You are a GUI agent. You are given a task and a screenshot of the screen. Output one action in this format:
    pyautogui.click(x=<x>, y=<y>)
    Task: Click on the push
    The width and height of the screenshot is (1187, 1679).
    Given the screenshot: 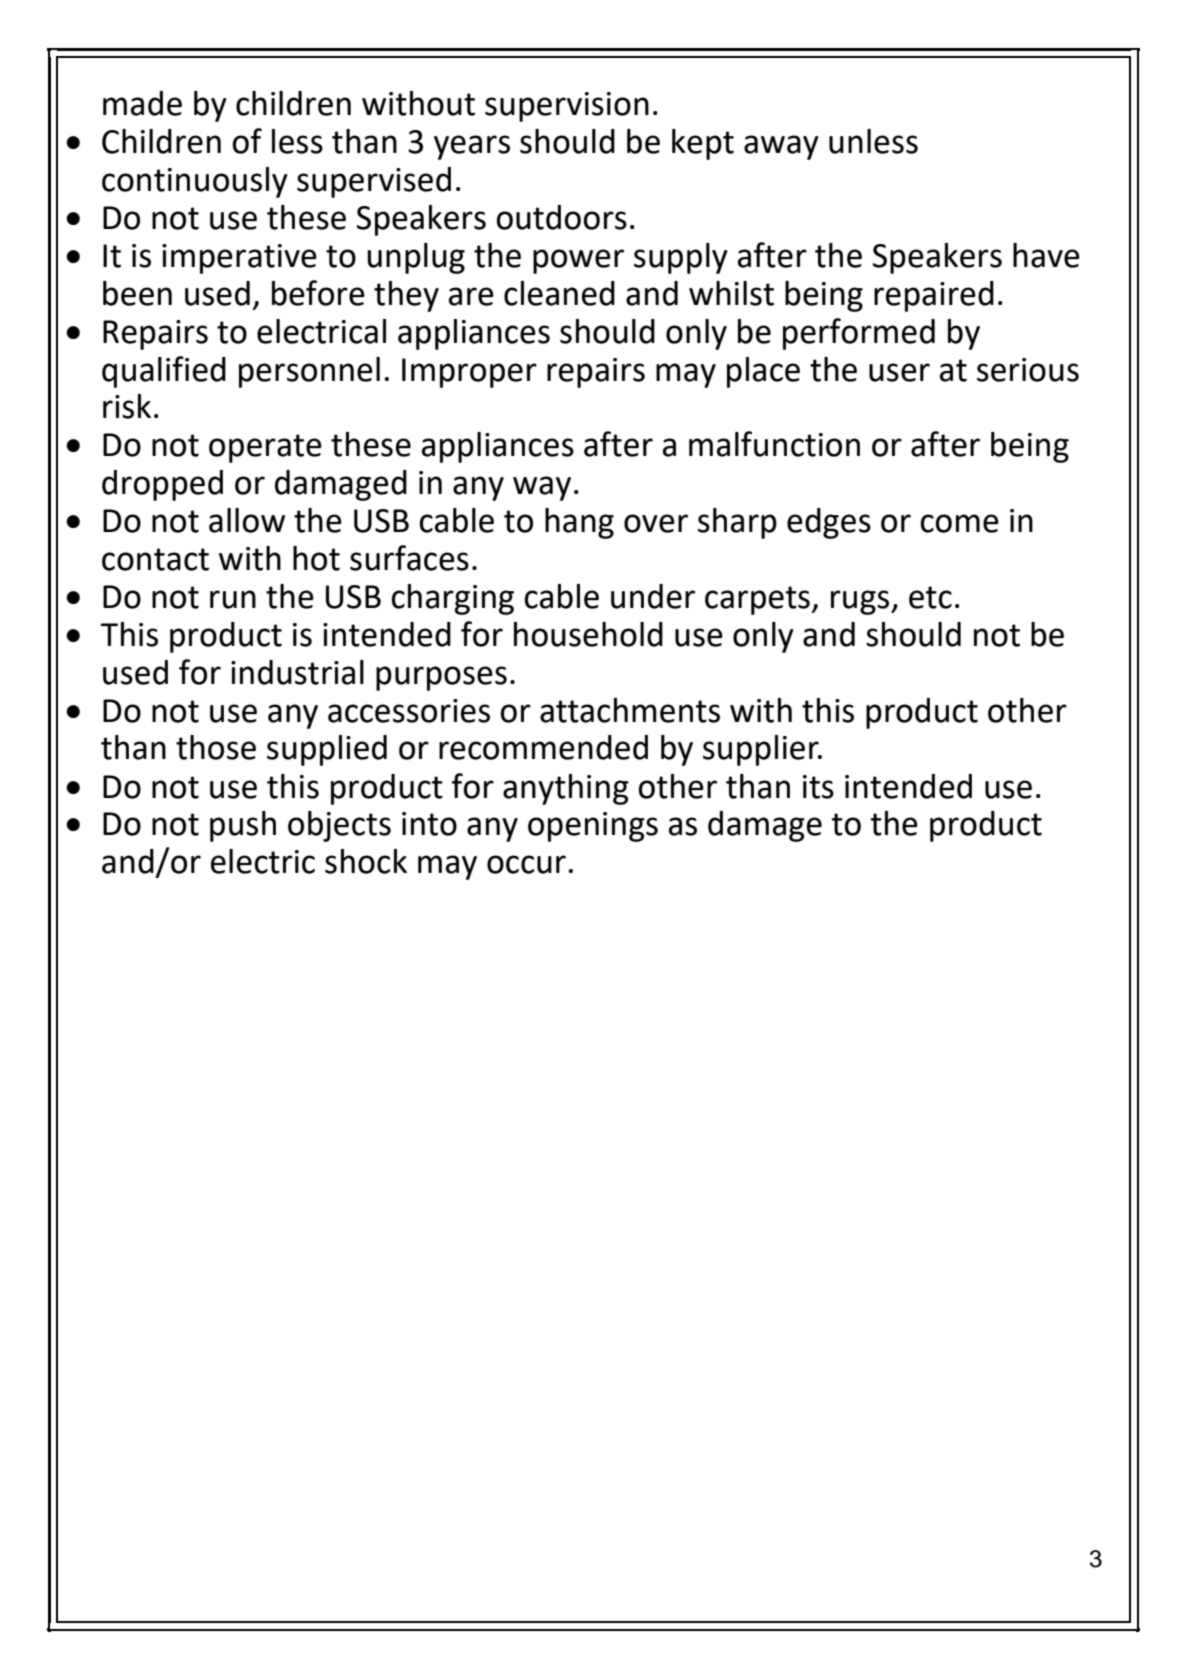 What is the action you would take?
    pyautogui.click(x=243, y=826)
